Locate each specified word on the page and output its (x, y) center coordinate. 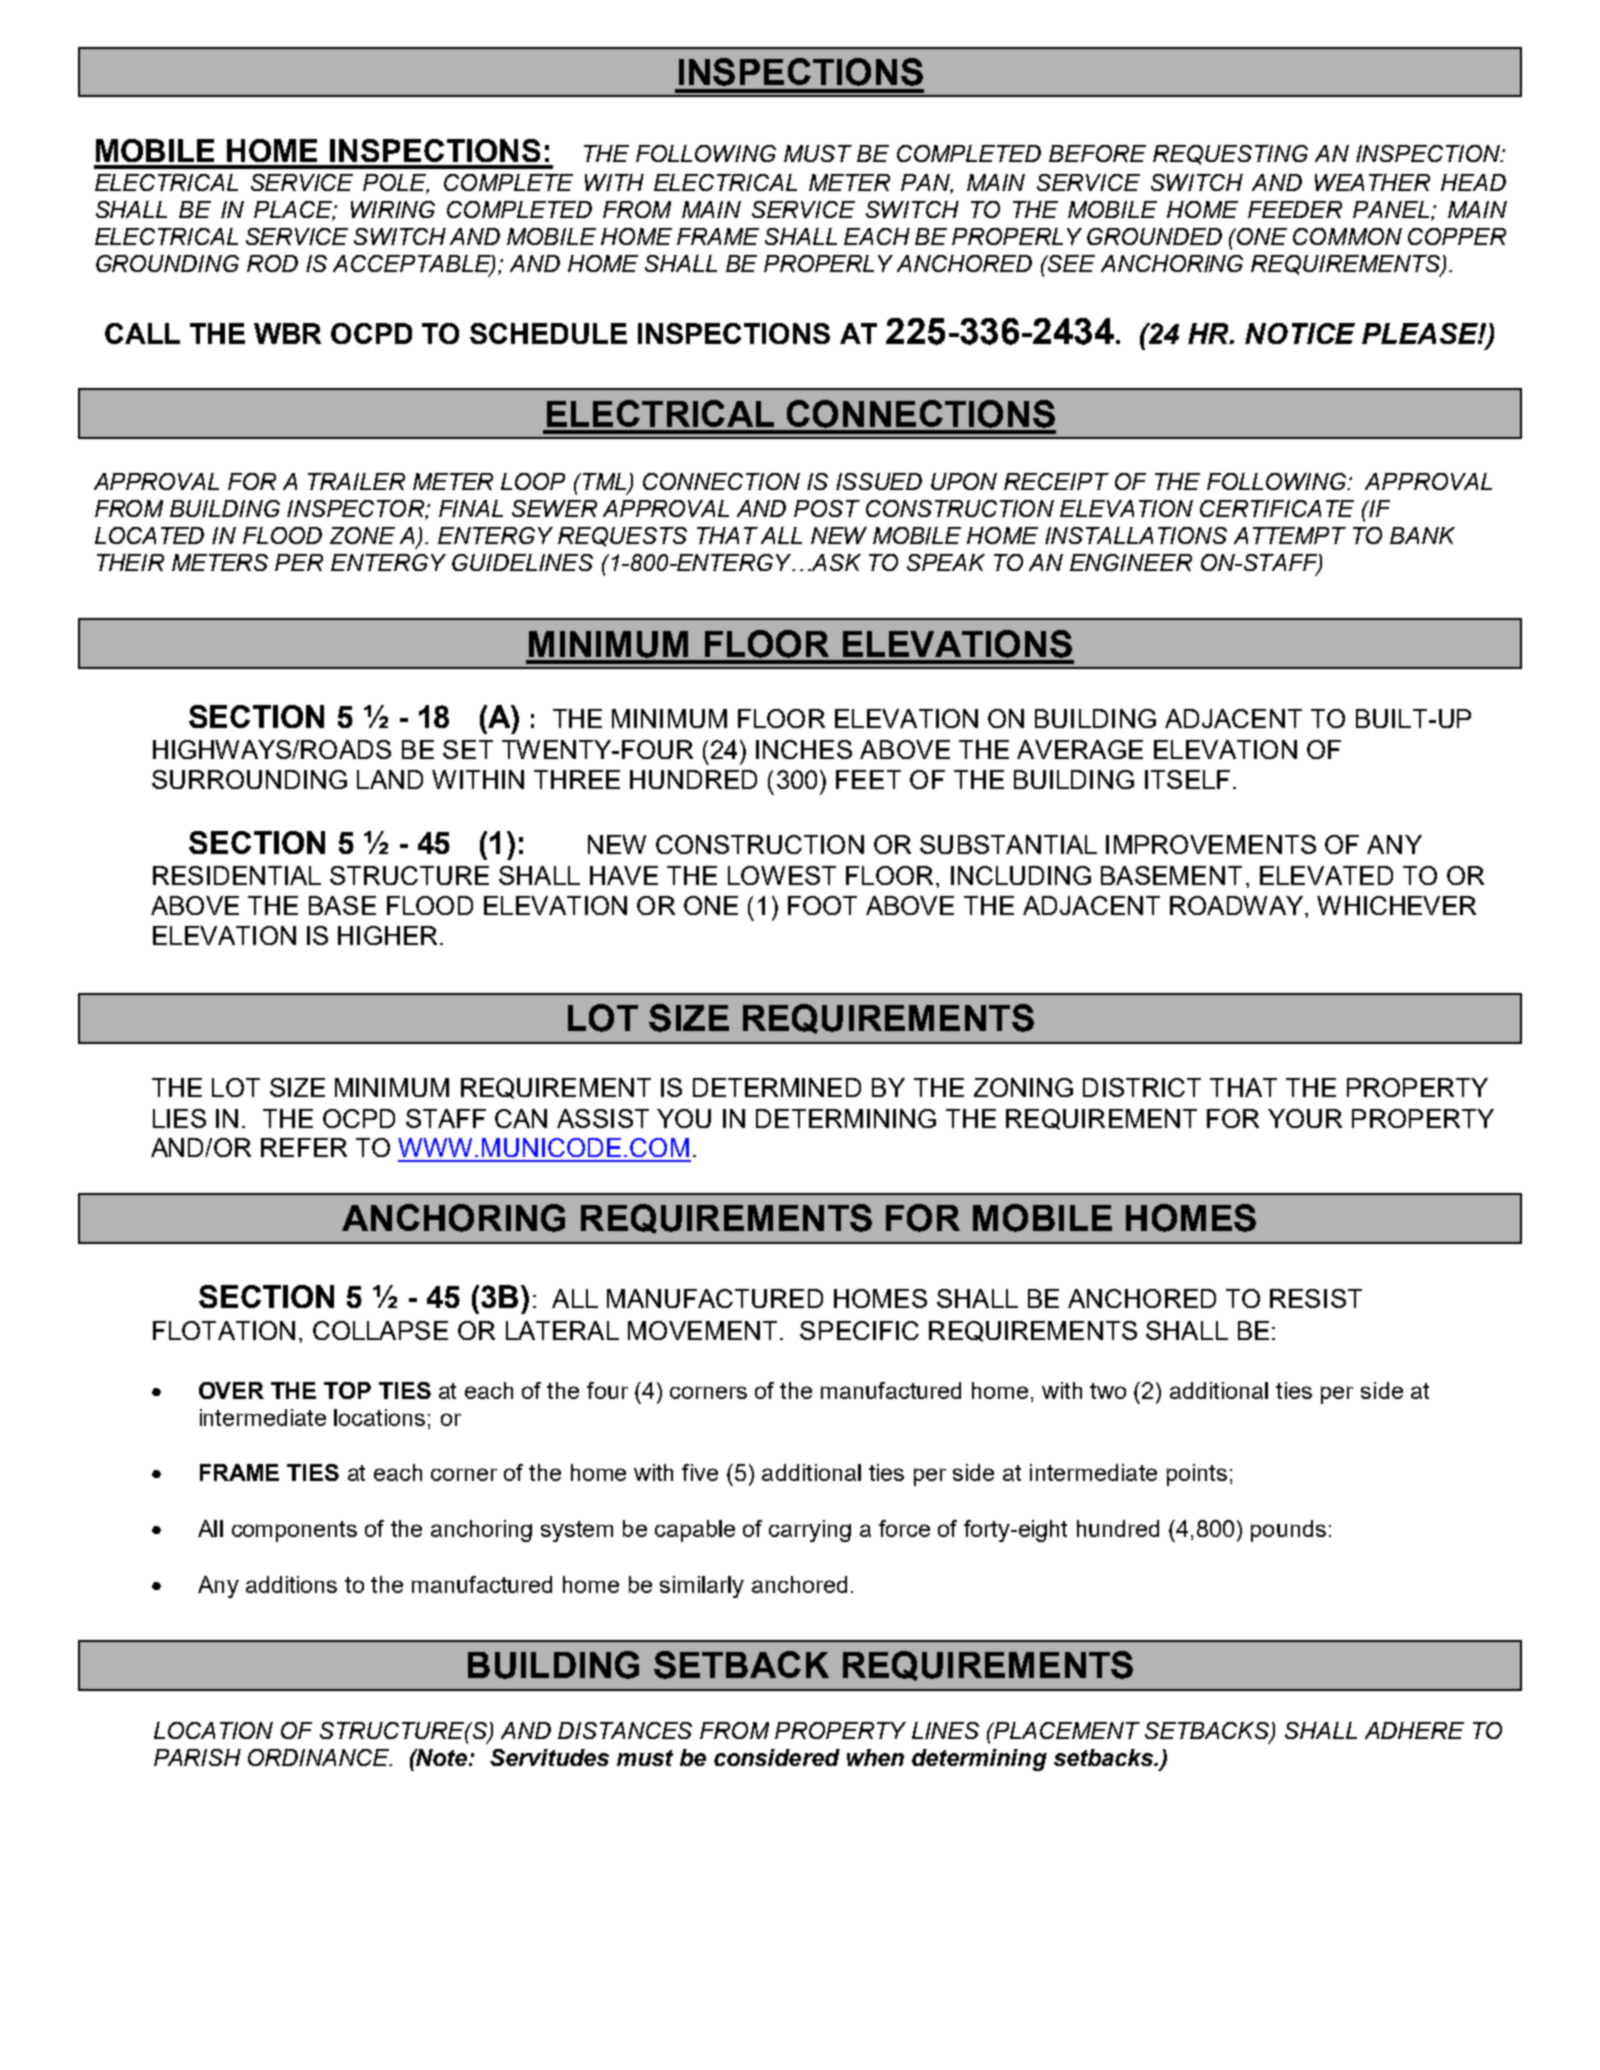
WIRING (393, 209)
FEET (868, 779)
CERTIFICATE (1277, 508)
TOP (347, 1390)
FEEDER (1295, 209)
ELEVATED (1326, 875)
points (1197, 1475)
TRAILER (356, 481)
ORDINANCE (320, 1757)
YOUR (1305, 1118)
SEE (1071, 263)
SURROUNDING (249, 779)
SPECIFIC (859, 1330)
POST (827, 508)
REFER (304, 1147)
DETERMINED (777, 1087)
